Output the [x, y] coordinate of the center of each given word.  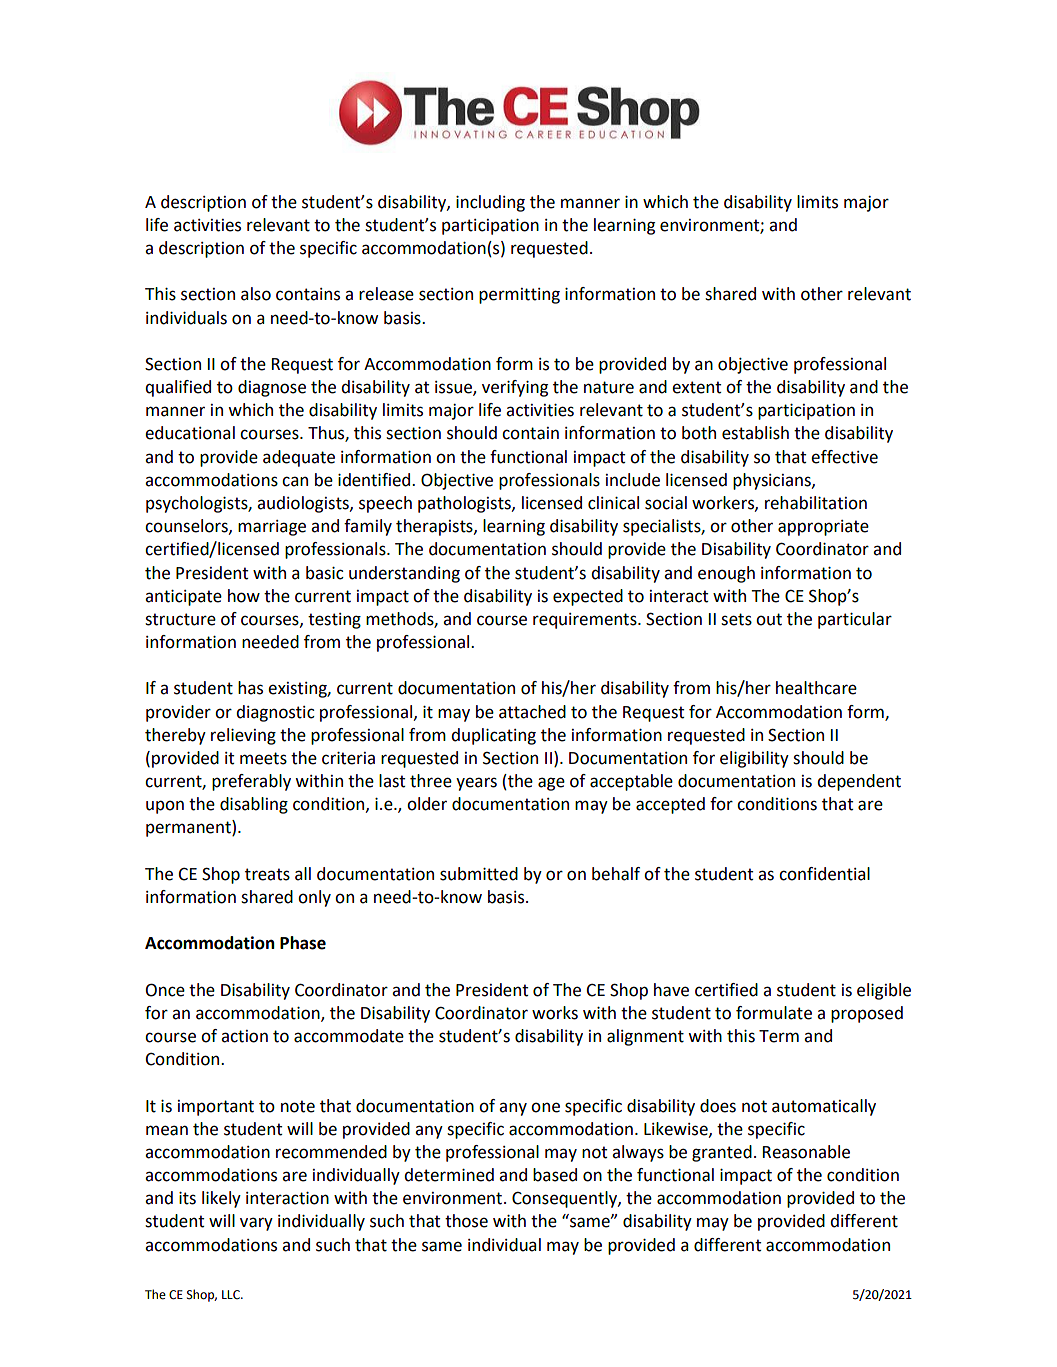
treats [267, 874]
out [769, 619]
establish [755, 433]
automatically [824, 1107]
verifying [515, 388]
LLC [232, 1295]
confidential [824, 874]
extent [697, 387]
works [555, 1013]
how [244, 596]
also [256, 294]
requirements [586, 621]
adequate [299, 458]
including [490, 203]
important [216, 1108]
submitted [479, 874]
